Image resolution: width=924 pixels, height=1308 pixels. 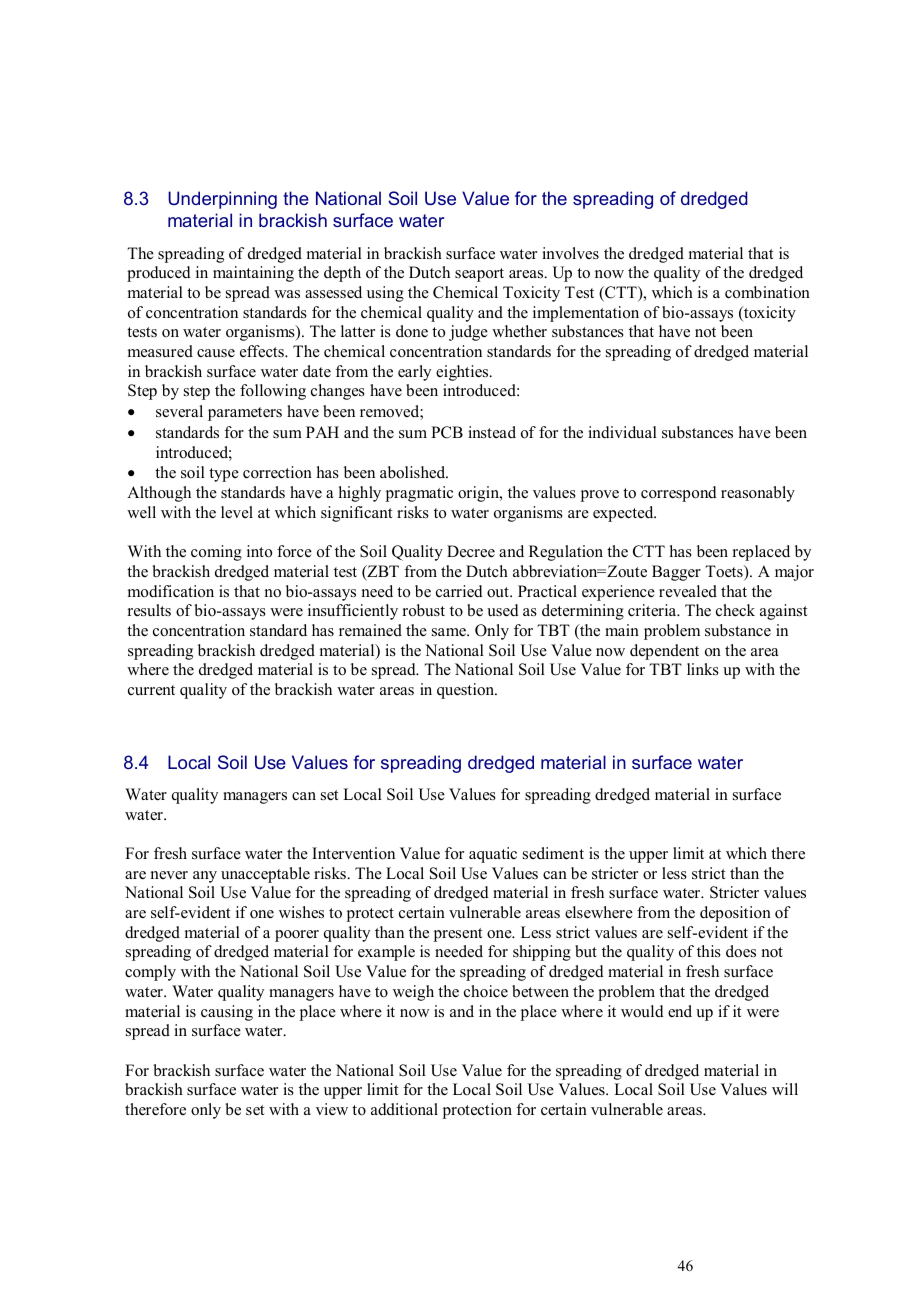 I want to click on current, so click(x=151, y=690).
